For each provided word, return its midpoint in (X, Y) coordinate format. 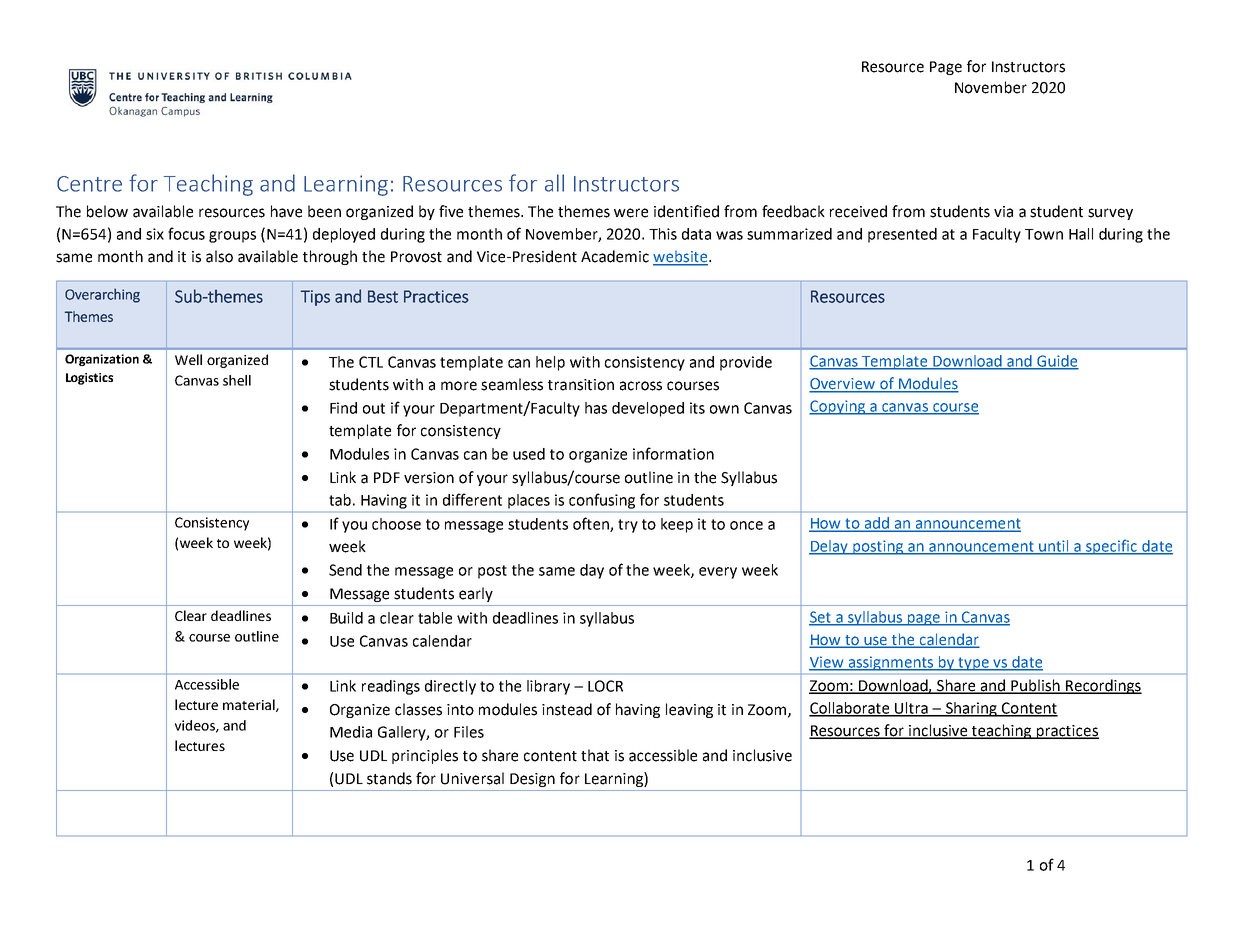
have (286, 211)
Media (351, 732)
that (595, 755)
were (631, 213)
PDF (387, 477)
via (1003, 212)
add (876, 524)
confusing (602, 501)
